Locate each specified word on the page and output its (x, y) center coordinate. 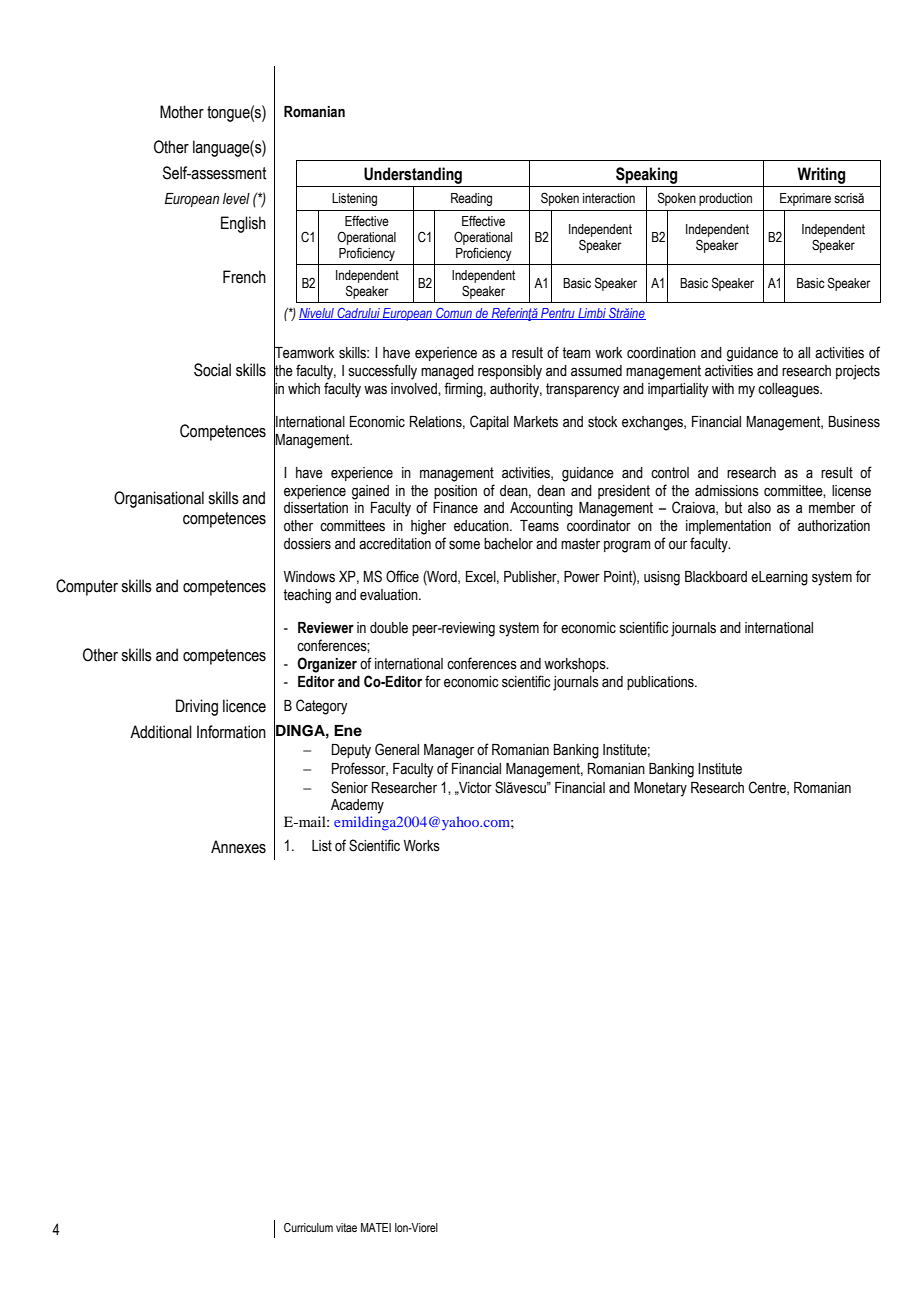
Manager (449, 751)
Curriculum (308, 1227)
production (725, 199)
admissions (727, 491)
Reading (471, 199)
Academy (357, 806)
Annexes (238, 847)
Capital (489, 422)
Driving (197, 707)
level (236, 198)
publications (661, 683)
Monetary (660, 789)
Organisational (159, 499)
